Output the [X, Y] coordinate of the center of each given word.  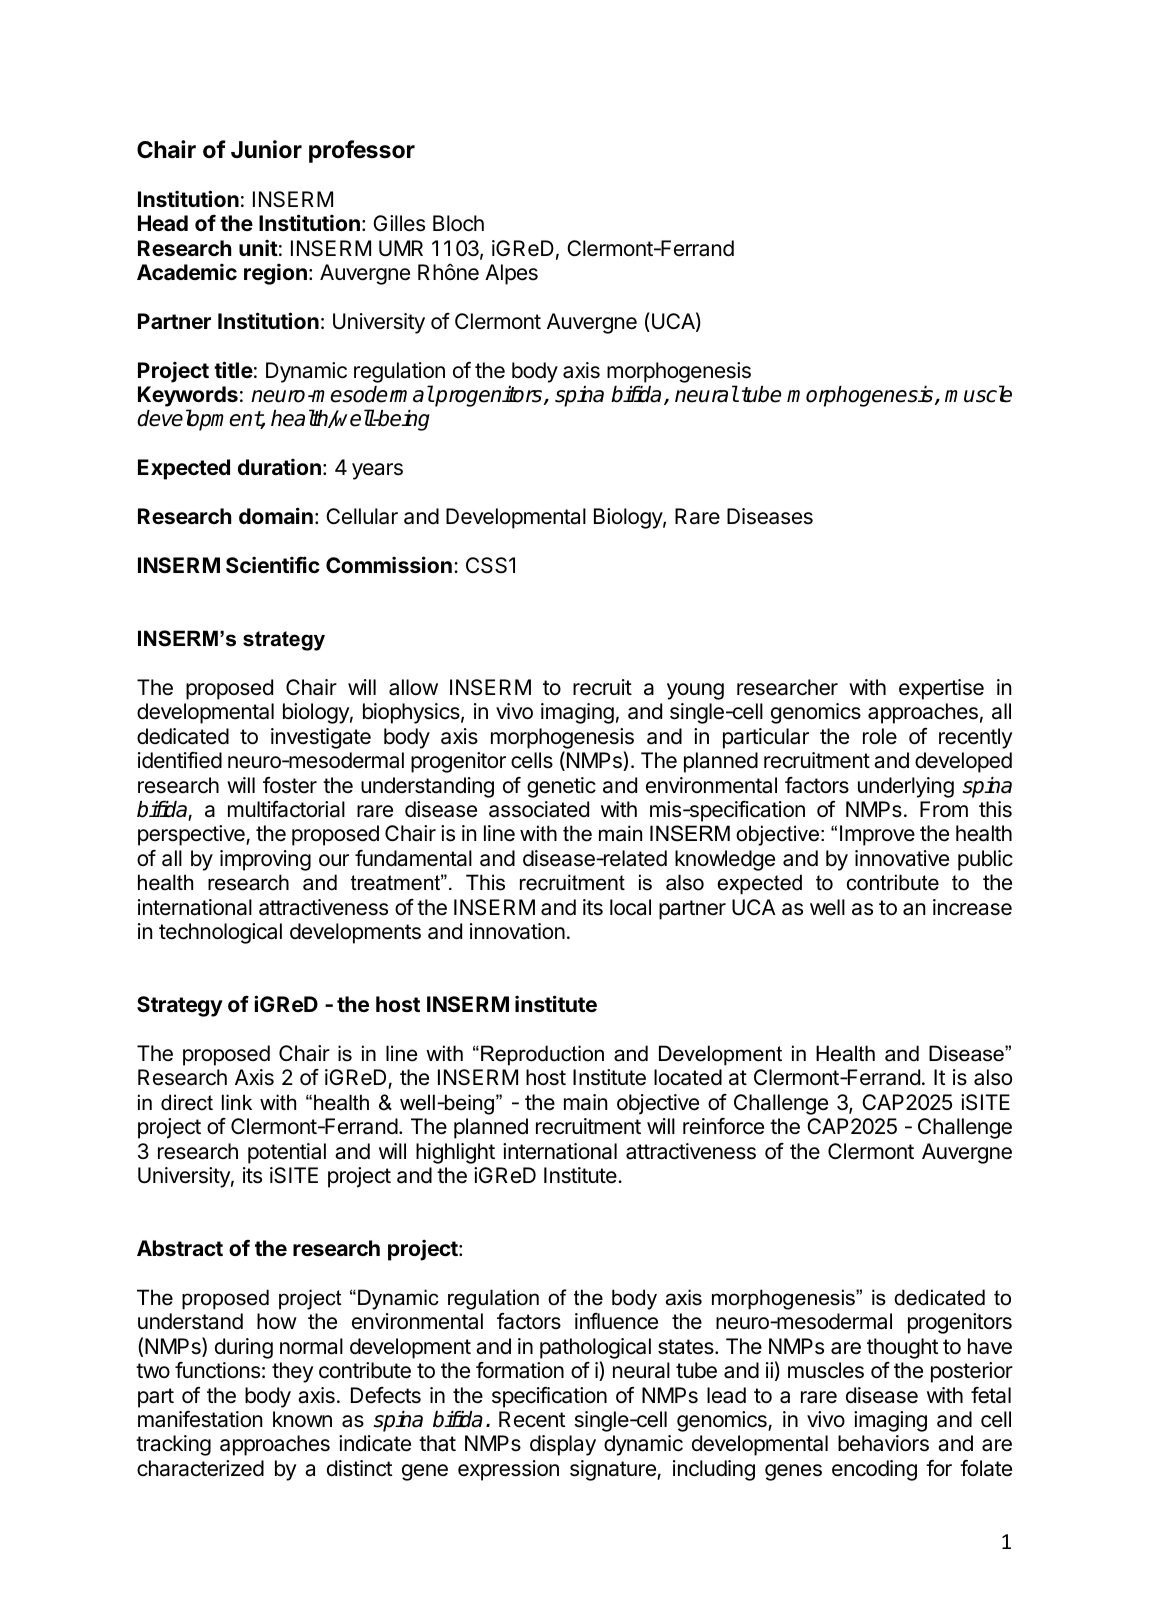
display [563, 1445]
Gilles [399, 223]
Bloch [458, 223]
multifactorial [286, 809]
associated [539, 809]
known [302, 1419]
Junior [266, 149]
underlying [906, 787]
